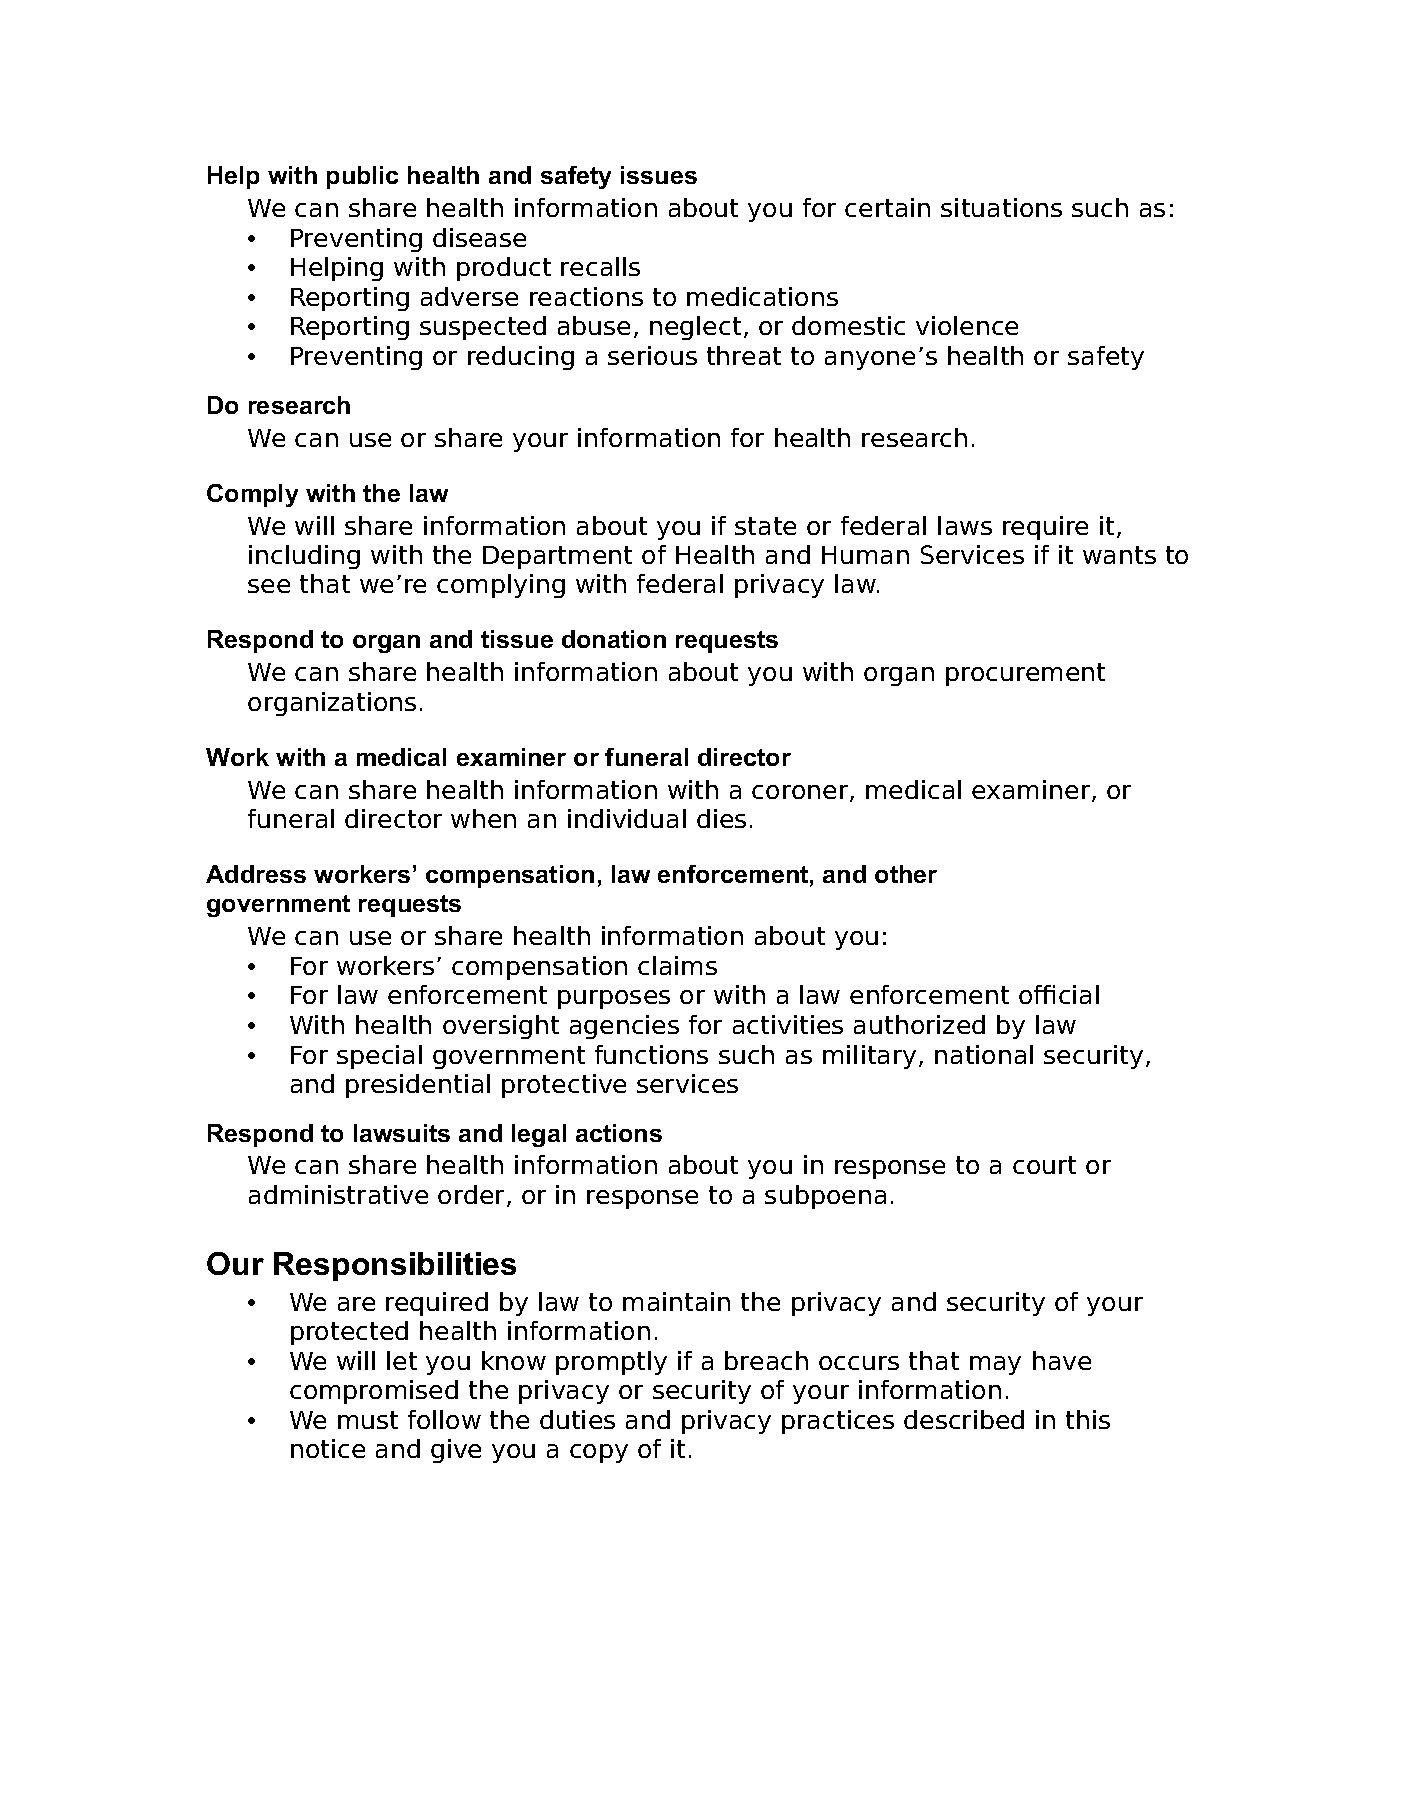 Image resolution: width=1403 pixels, height=1815 pixels. I want to click on copy, so click(599, 1453).
